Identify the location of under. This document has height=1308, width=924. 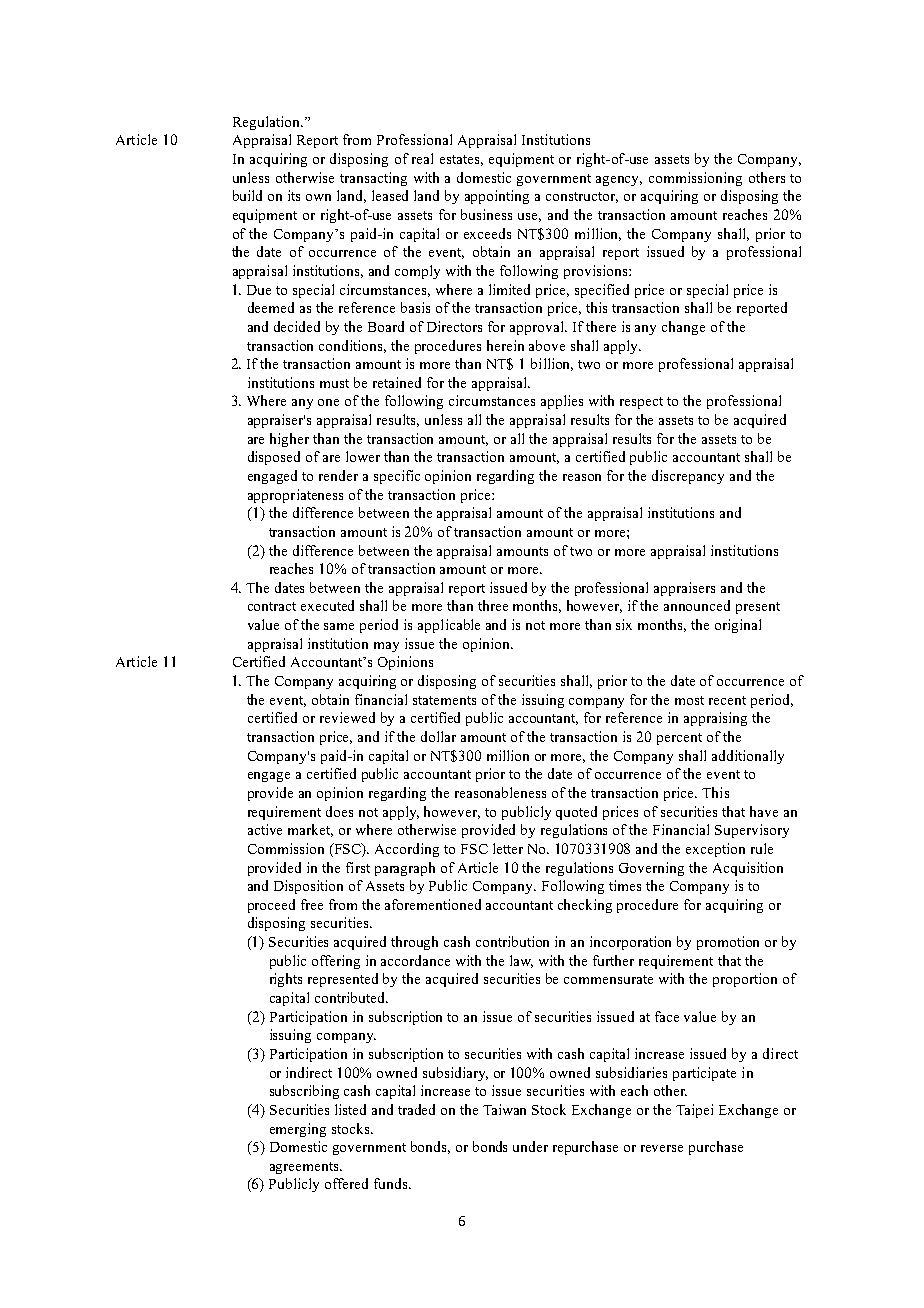
(530, 1146).
